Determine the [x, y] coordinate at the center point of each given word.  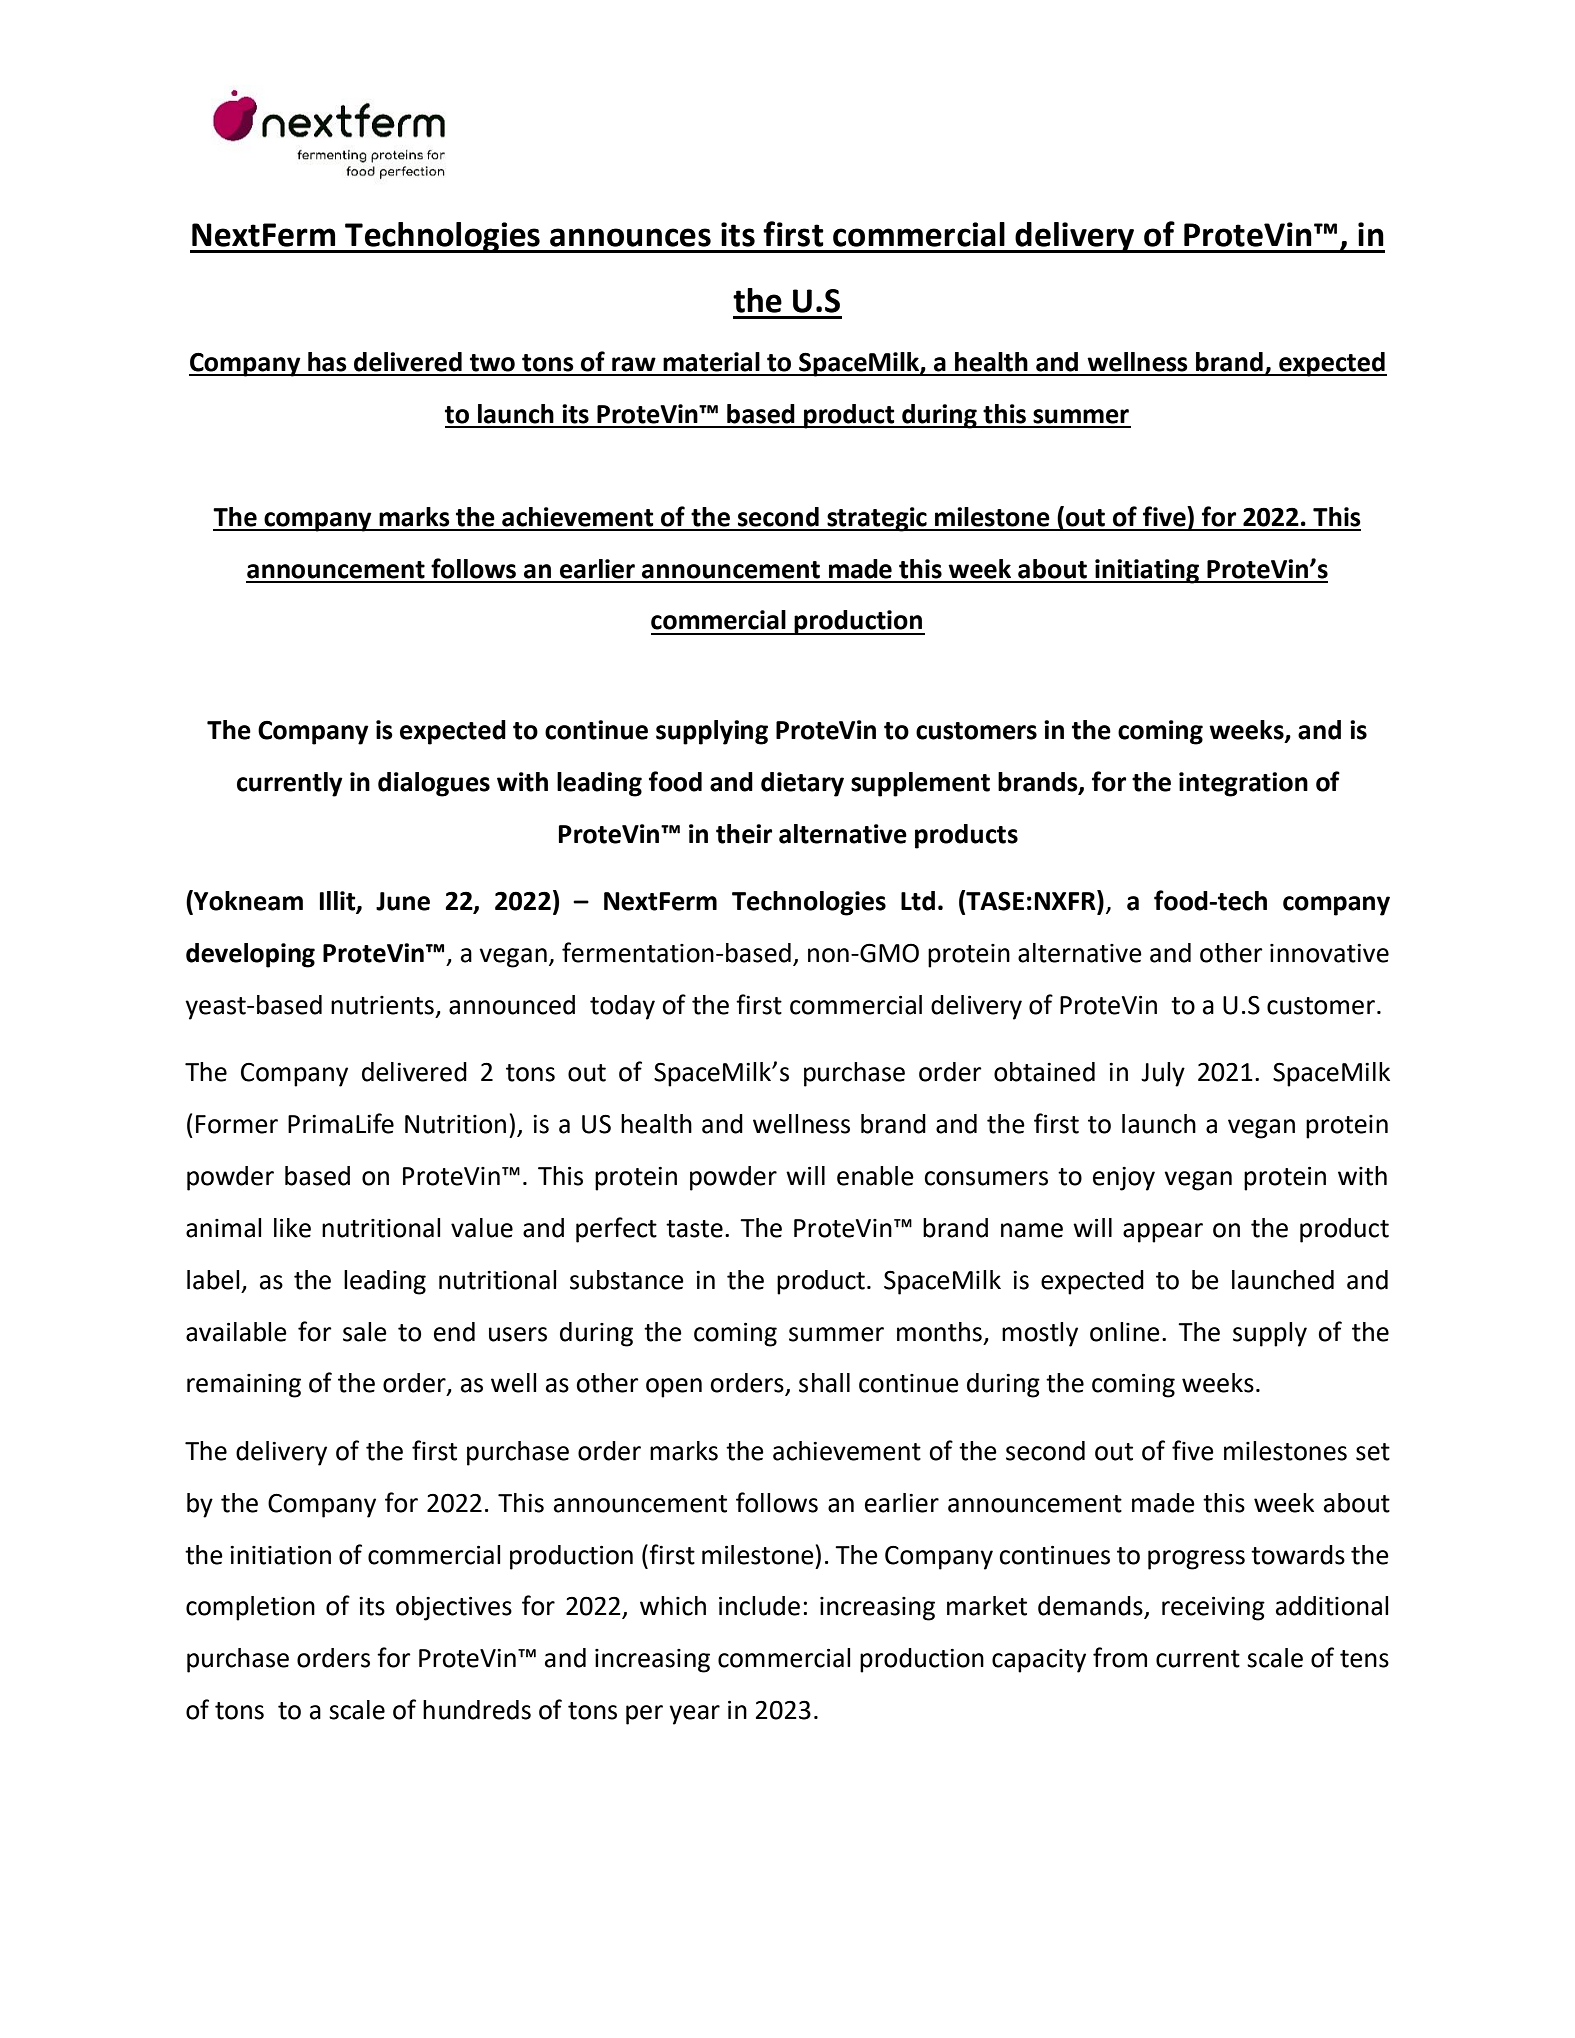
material [711, 362]
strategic [877, 519]
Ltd [918, 901]
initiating [1147, 571]
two [492, 363]
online [1125, 1332]
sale [365, 1332]
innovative [1329, 953]
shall [824, 1383]
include [759, 1606]
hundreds [477, 1710]
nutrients [382, 1005]
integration [1243, 784]
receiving [1213, 1608]
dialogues [434, 784]
